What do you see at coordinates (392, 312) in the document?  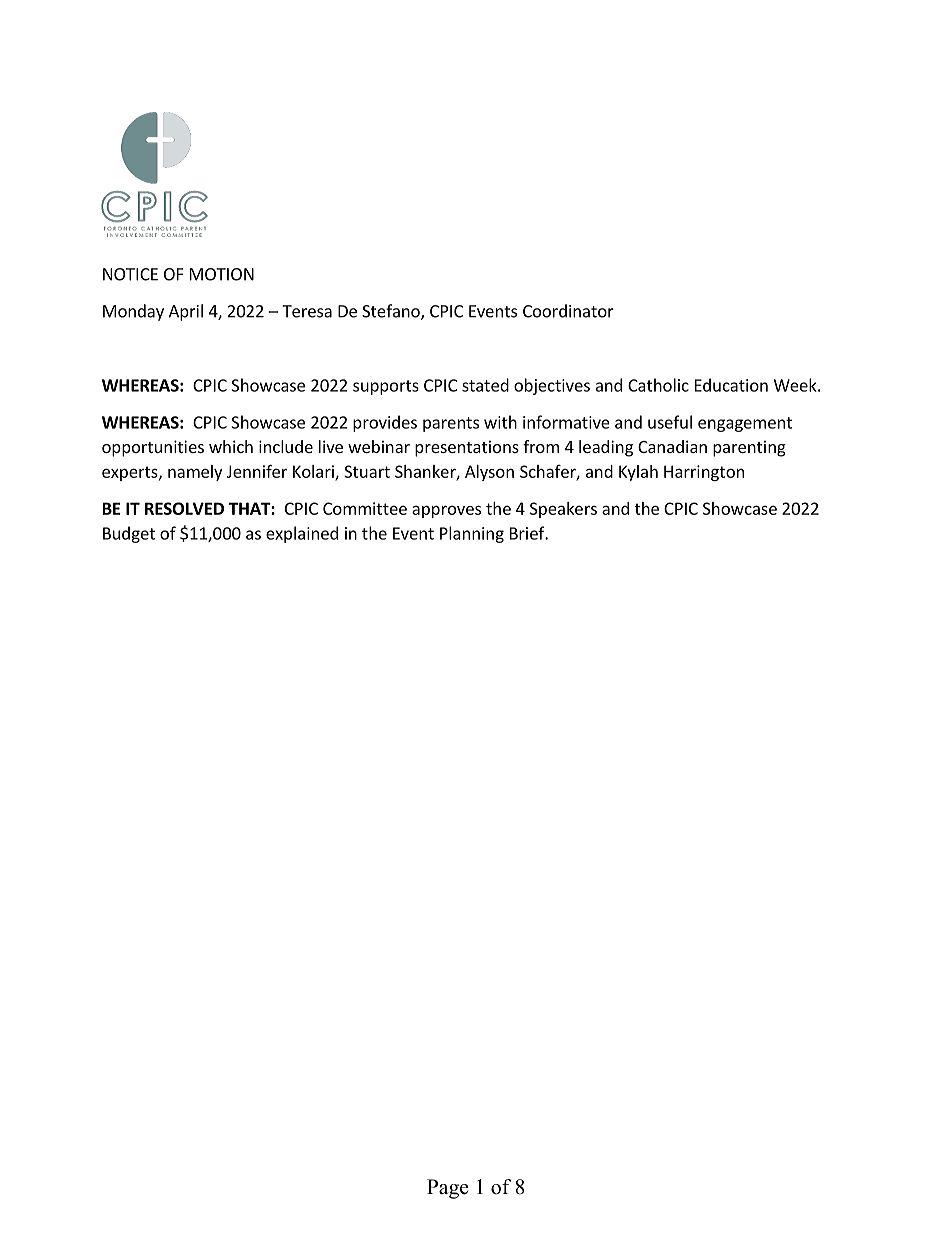 I see `Stefano` at bounding box center [392, 312].
